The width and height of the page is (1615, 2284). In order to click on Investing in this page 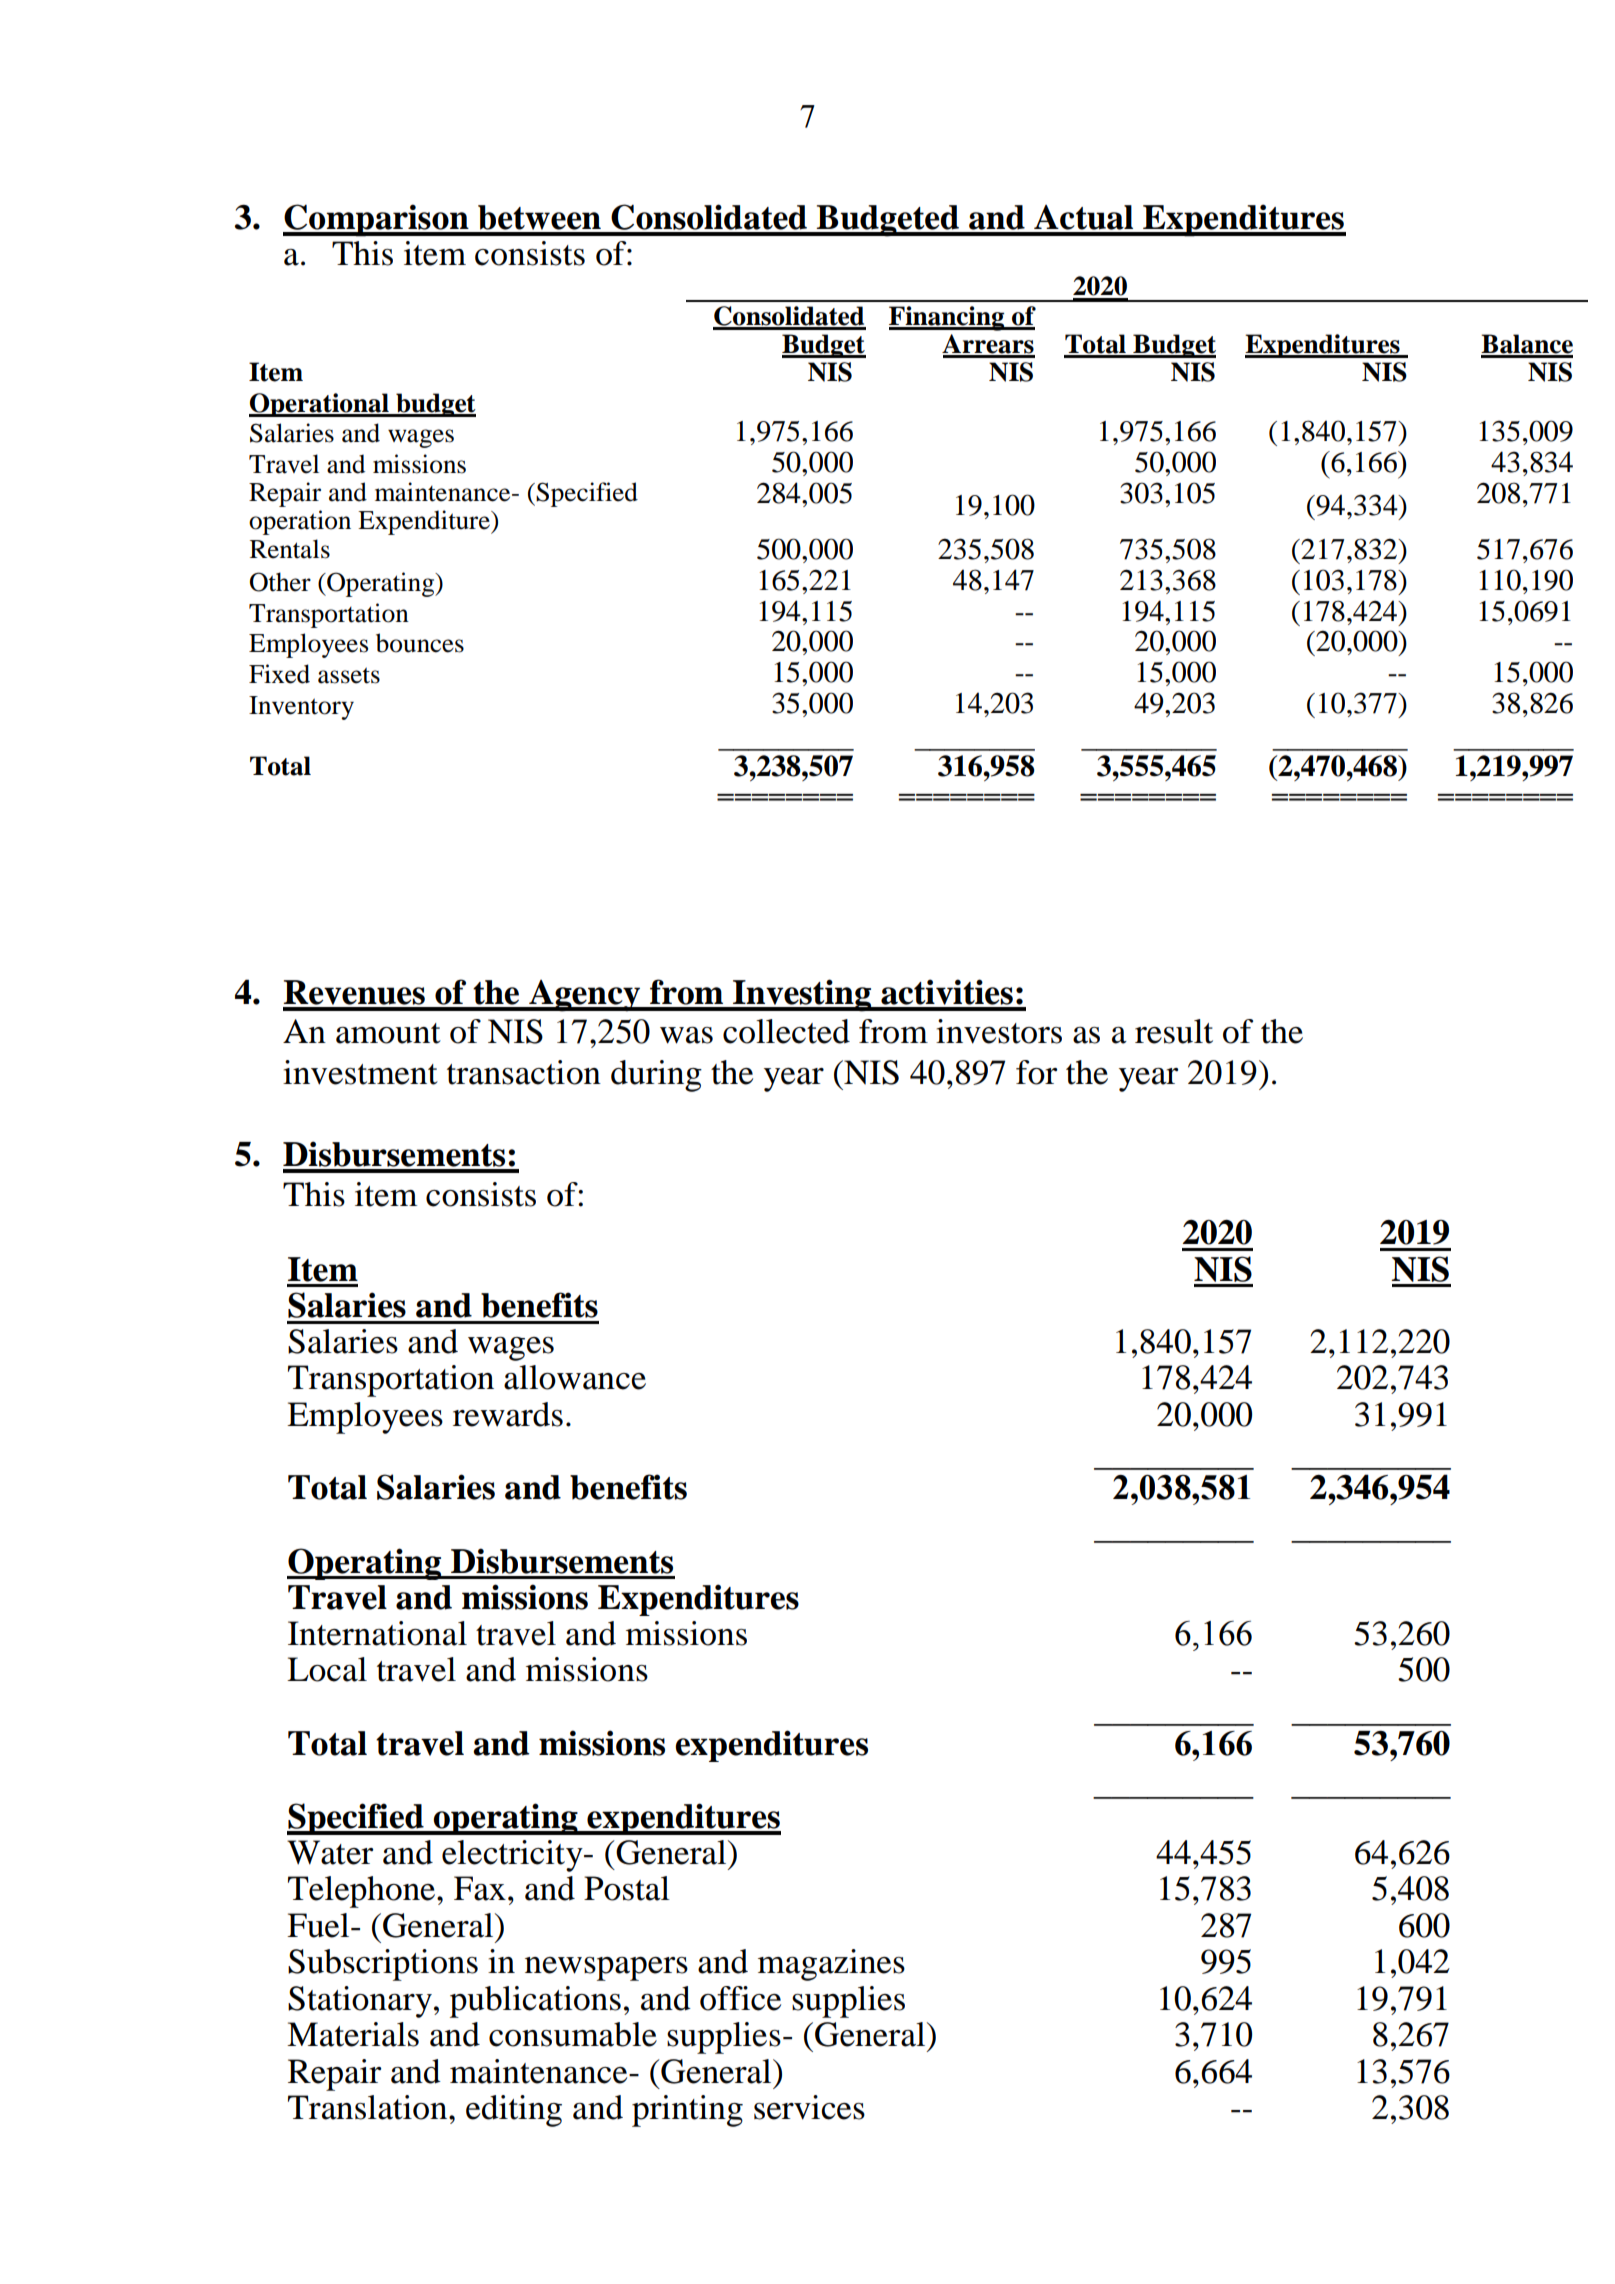, I will do `click(802, 995)`.
